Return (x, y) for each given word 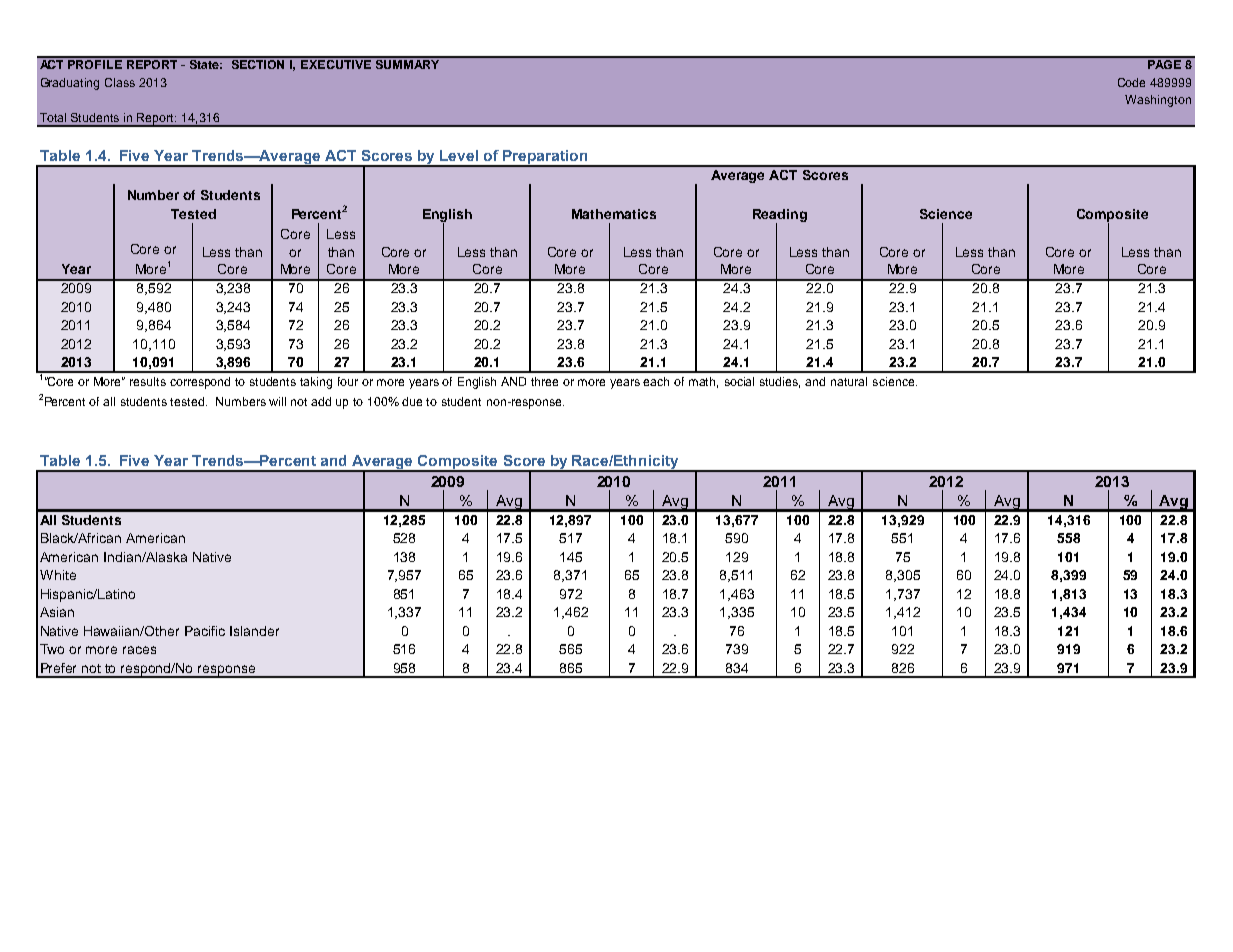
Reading (780, 217)
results (148, 381)
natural (849, 381)
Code (1131, 82)
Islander (254, 631)
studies (780, 382)
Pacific (205, 631)
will (277, 401)
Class (120, 82)
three (544, 381)
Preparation (545, 158)
